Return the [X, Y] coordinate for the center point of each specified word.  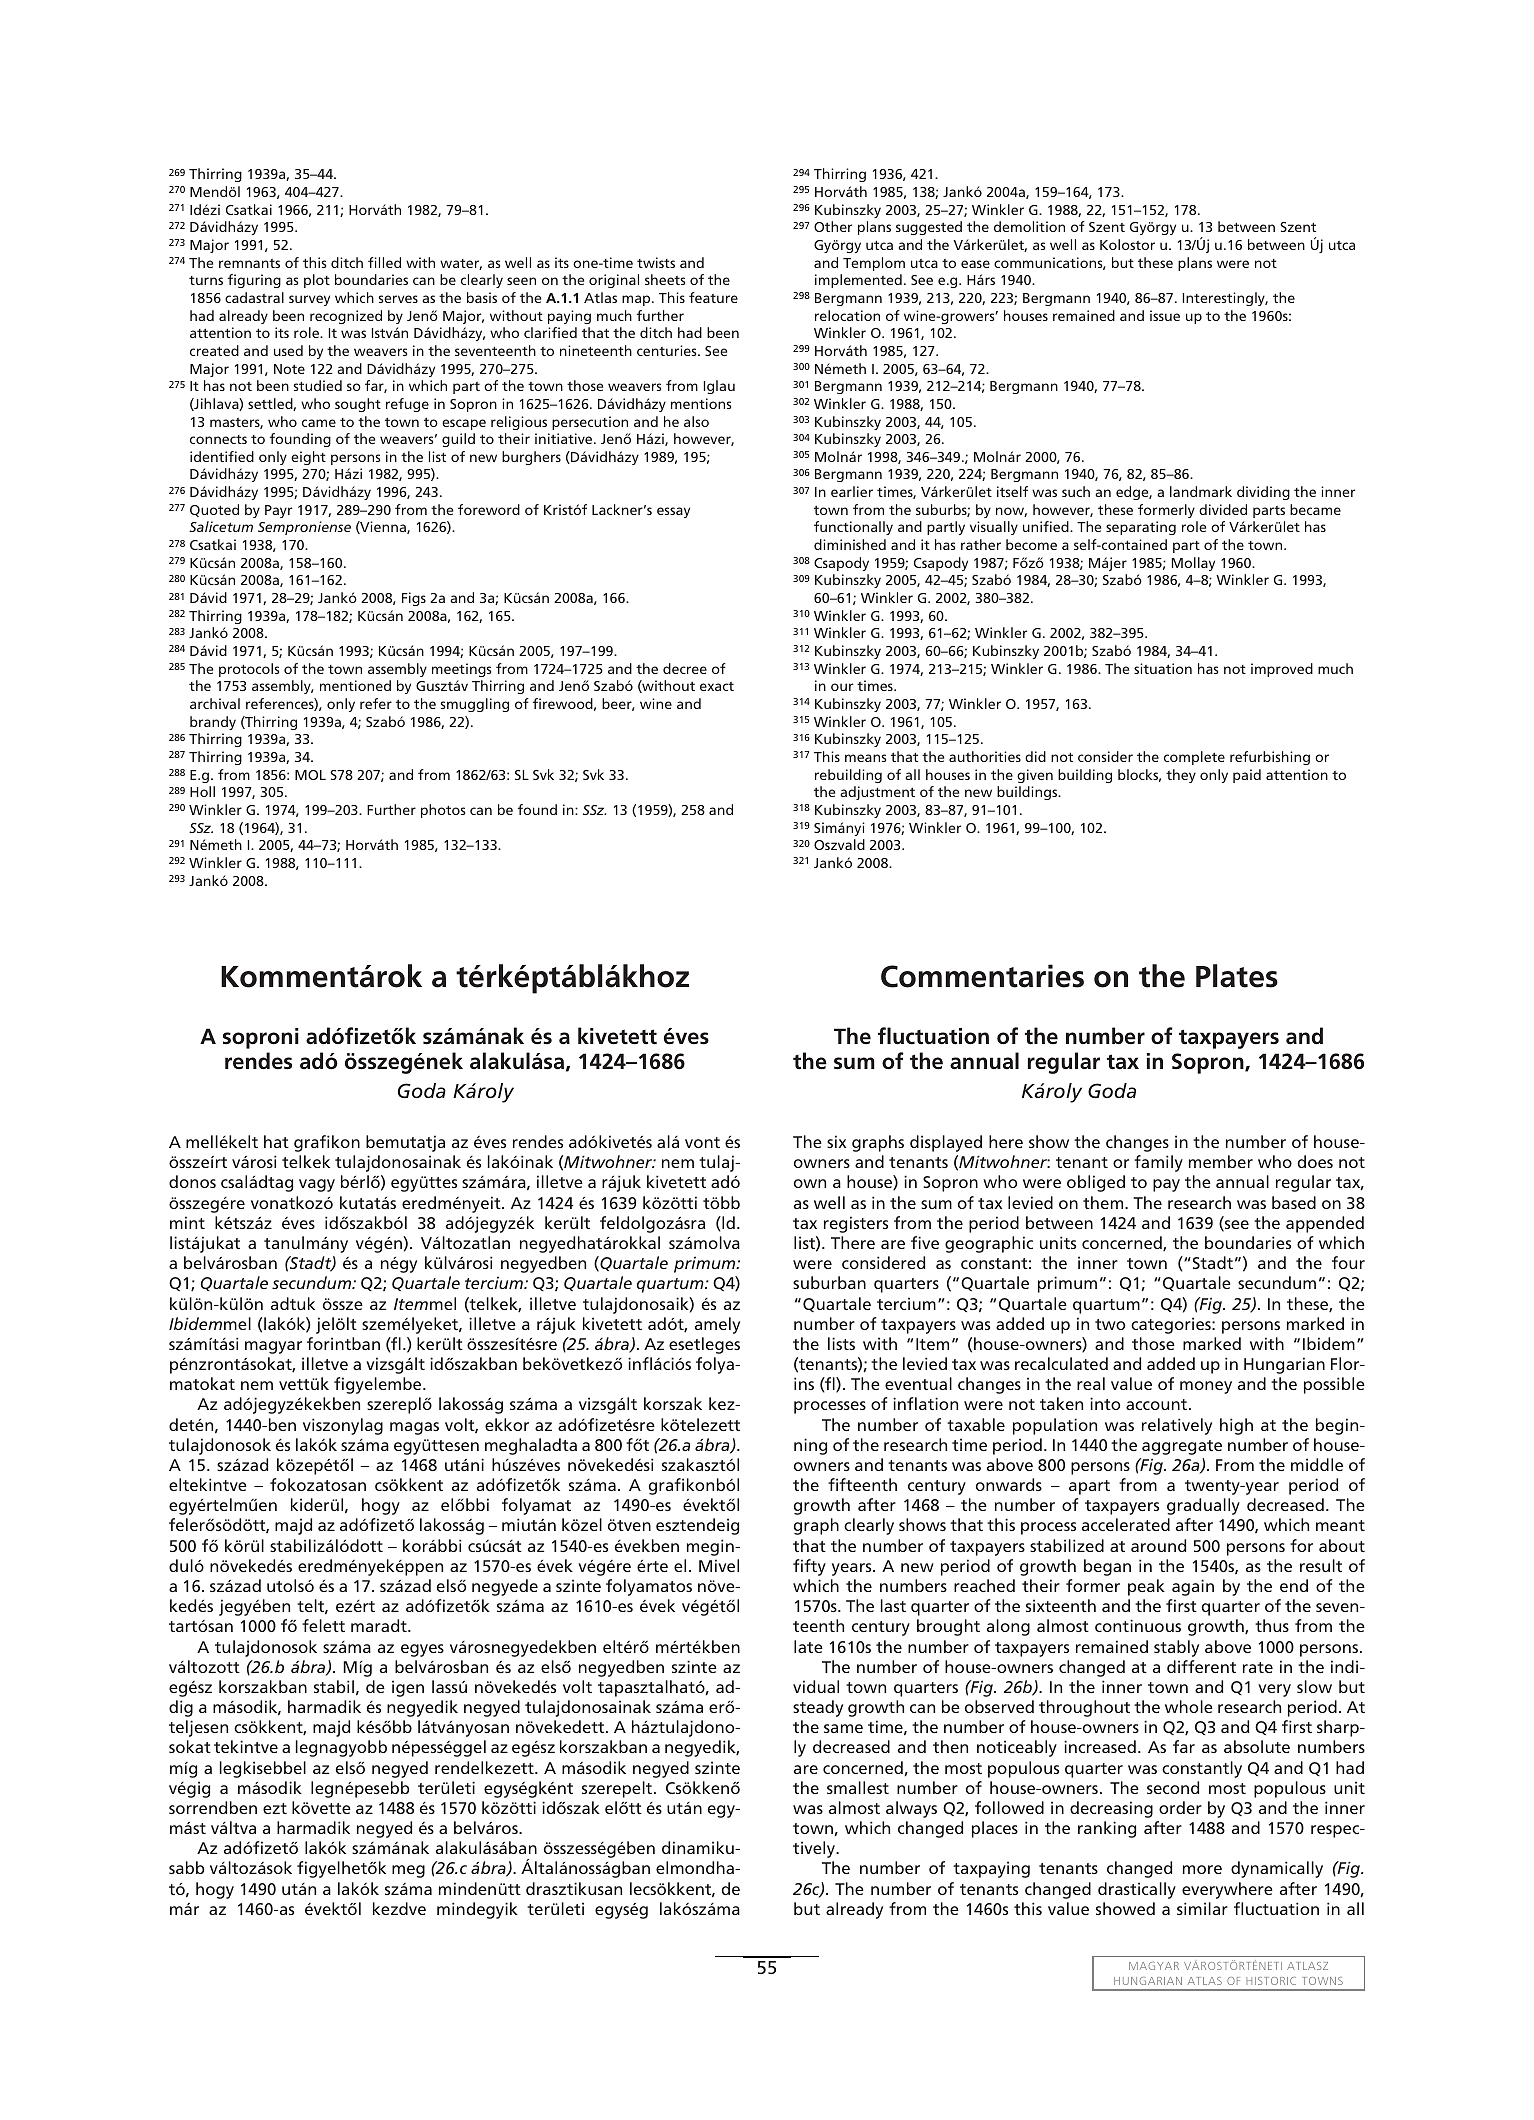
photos [443, 811]
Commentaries [982, 976]
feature [713, 297]
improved [1282, 670]
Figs [414, 599]
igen [408, 1688]
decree [685, 668]
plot [317, 281]
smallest [858, 1787]
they [1181, 776]
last [893, 1605]
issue [1165, 315]
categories [1172, 1325]
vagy [317, 1185]
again [1193, 1587]
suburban [829, 1282]
